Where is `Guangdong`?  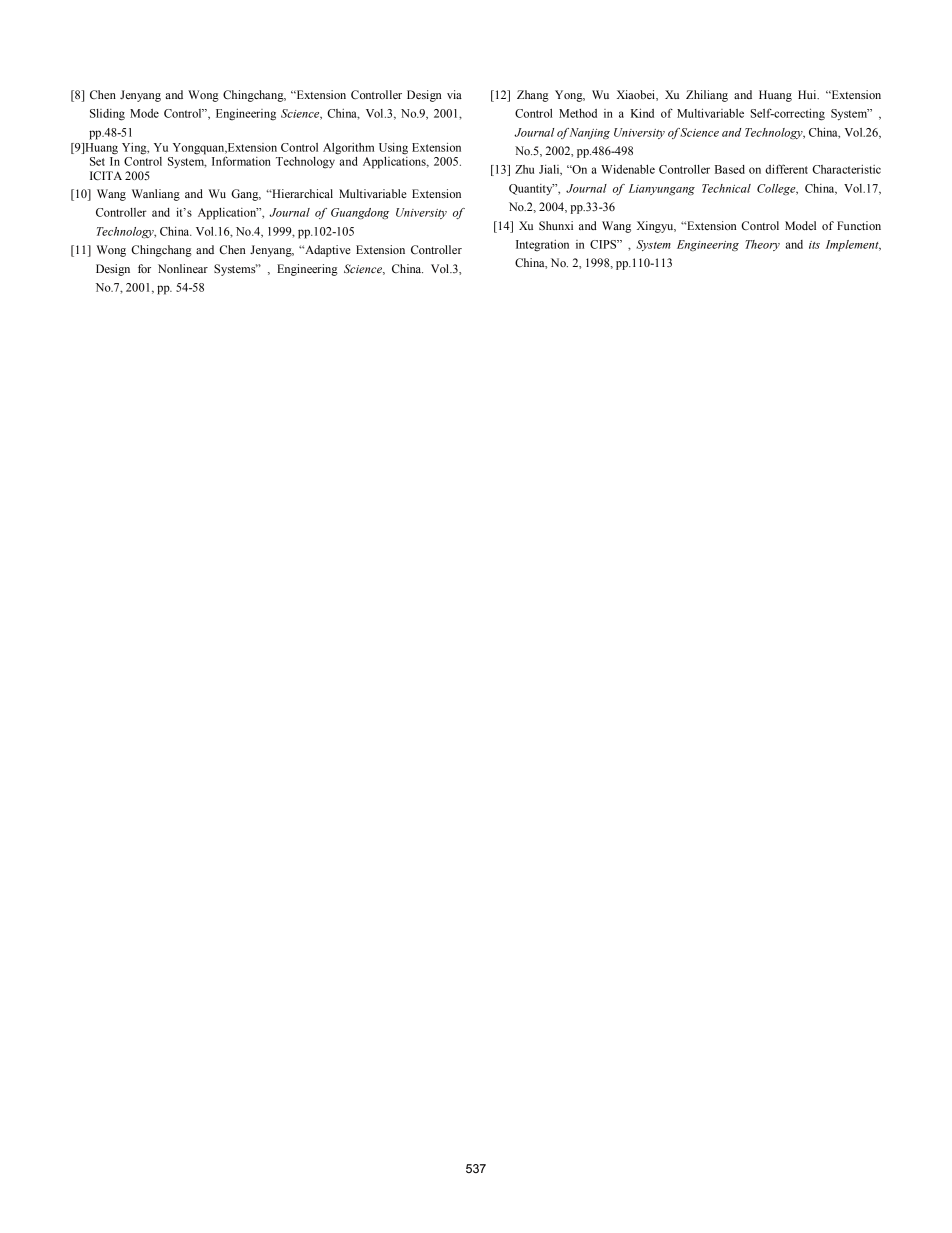 Guangdong is located at coordinates (360, 214).
